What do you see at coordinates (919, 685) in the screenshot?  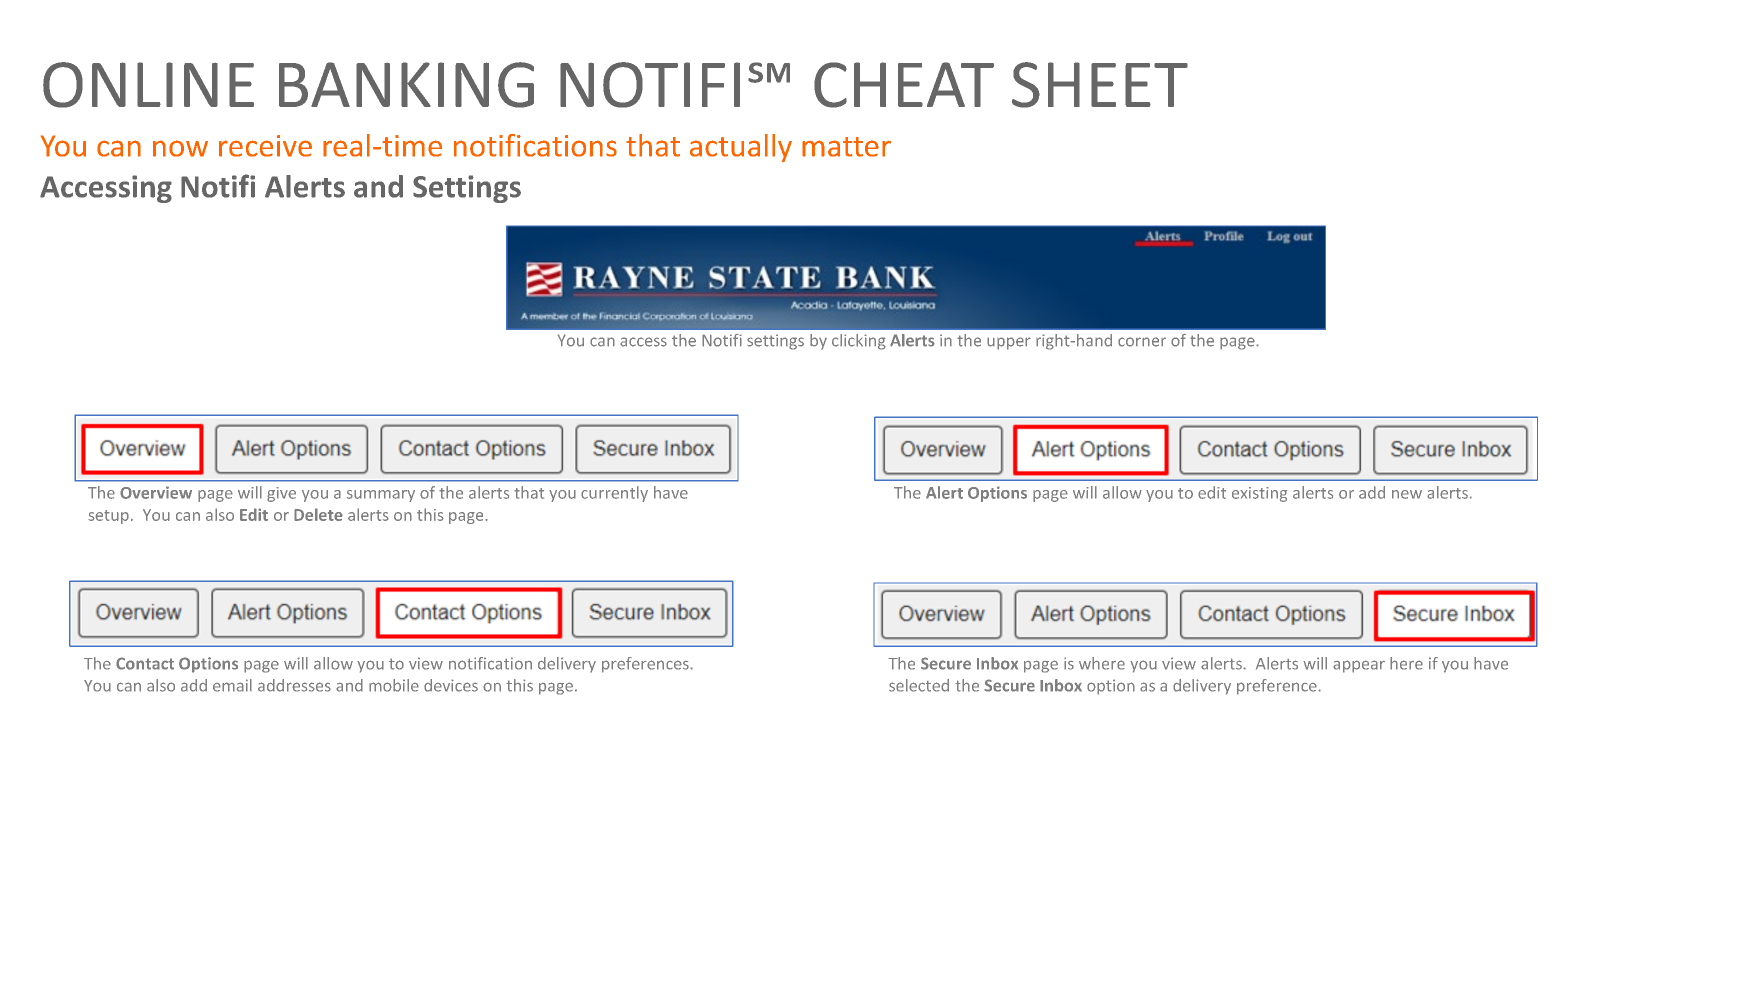 I see `selected` at bounding box center [919, 685].
